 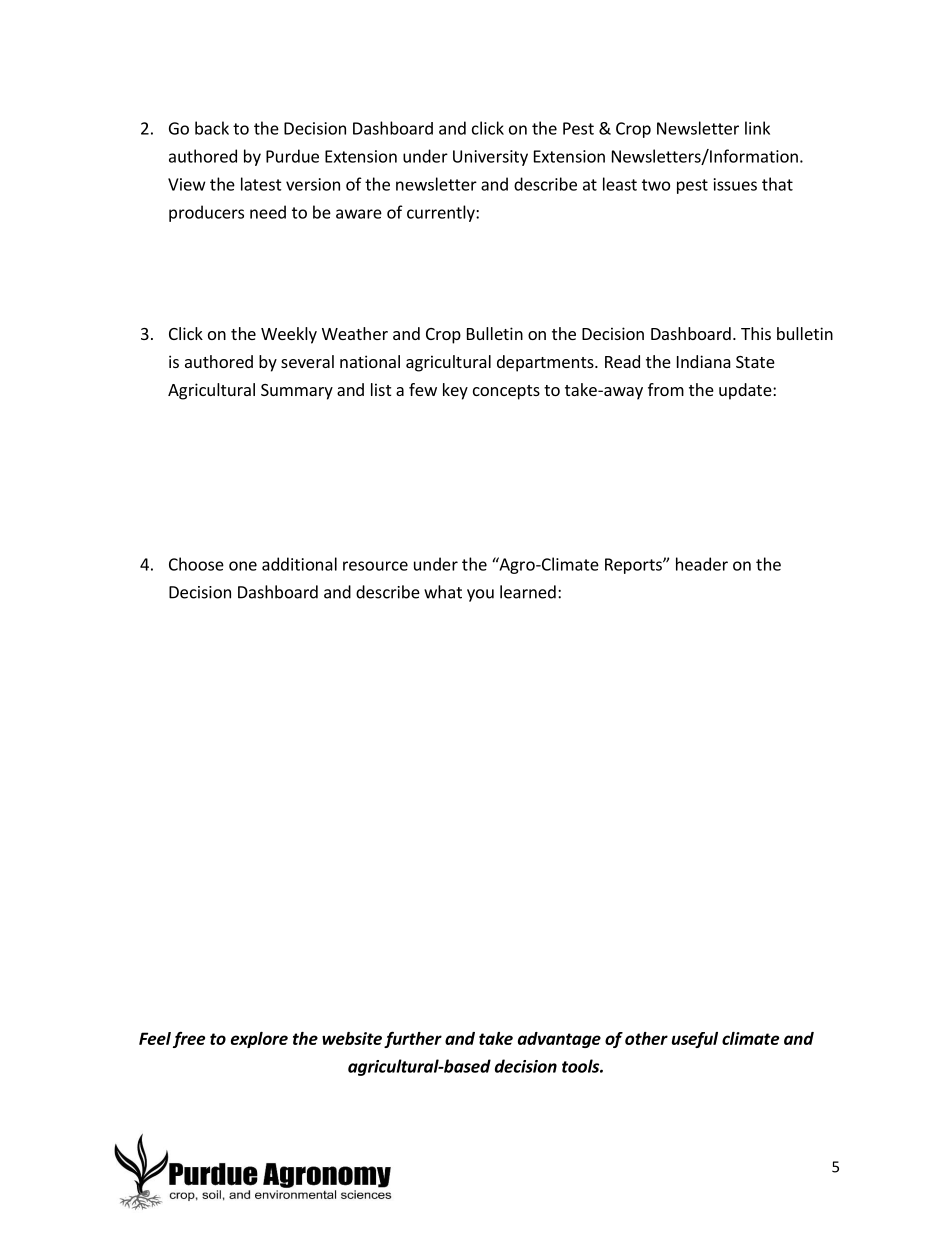 I want to click on header, so click(x=702, y=564).
